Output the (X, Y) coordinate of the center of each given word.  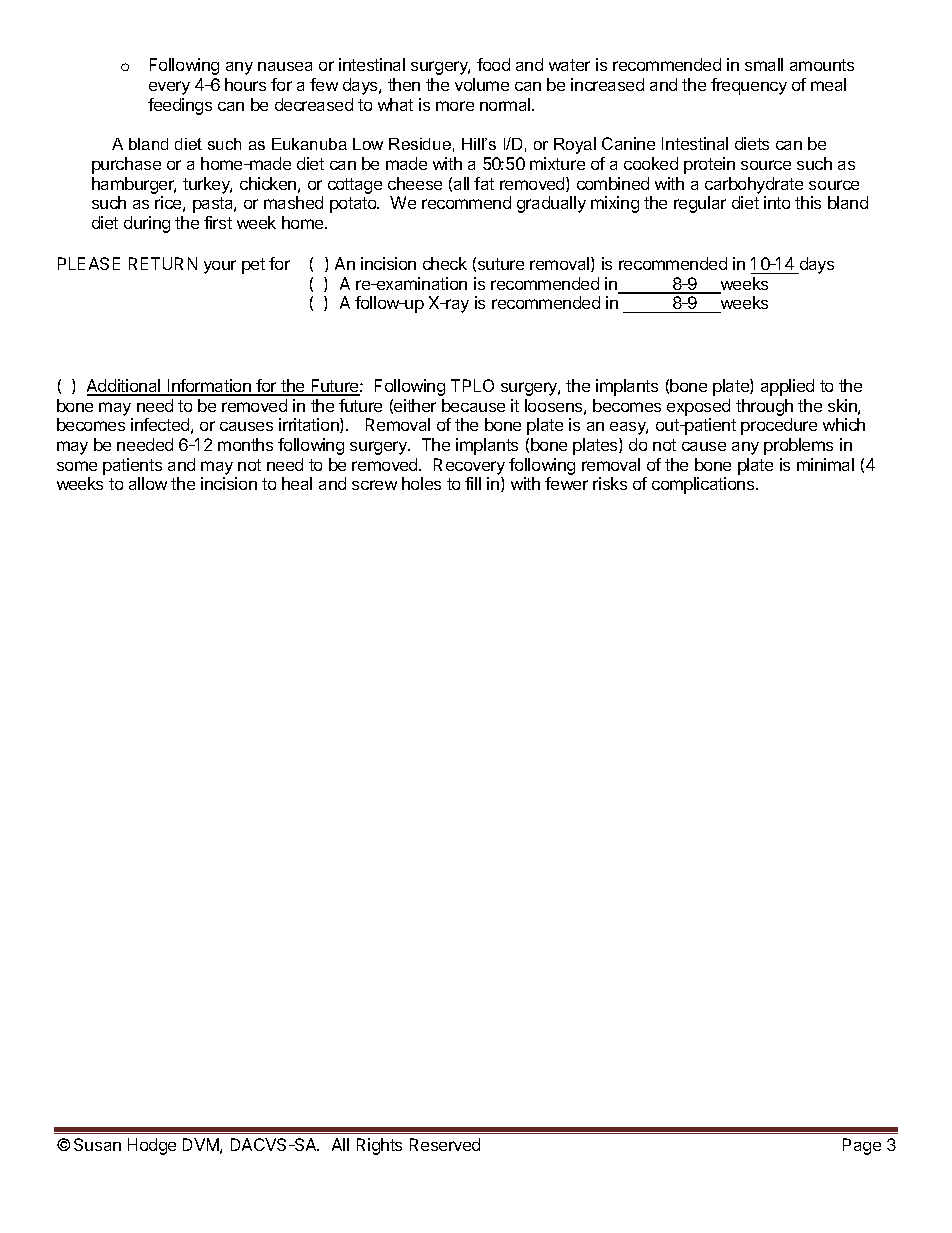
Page (862, 1146)
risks (610, 483)
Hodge (152, 1146)
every (169, 88)
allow (148, 483)
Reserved (445, 1144)
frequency (749, 86)
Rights (379, 1146)
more (455, 106)
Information (209, 387)
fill (473, 483)
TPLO (472, 385)
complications (704, 485)
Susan (97, 1144)
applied (787, 387)
